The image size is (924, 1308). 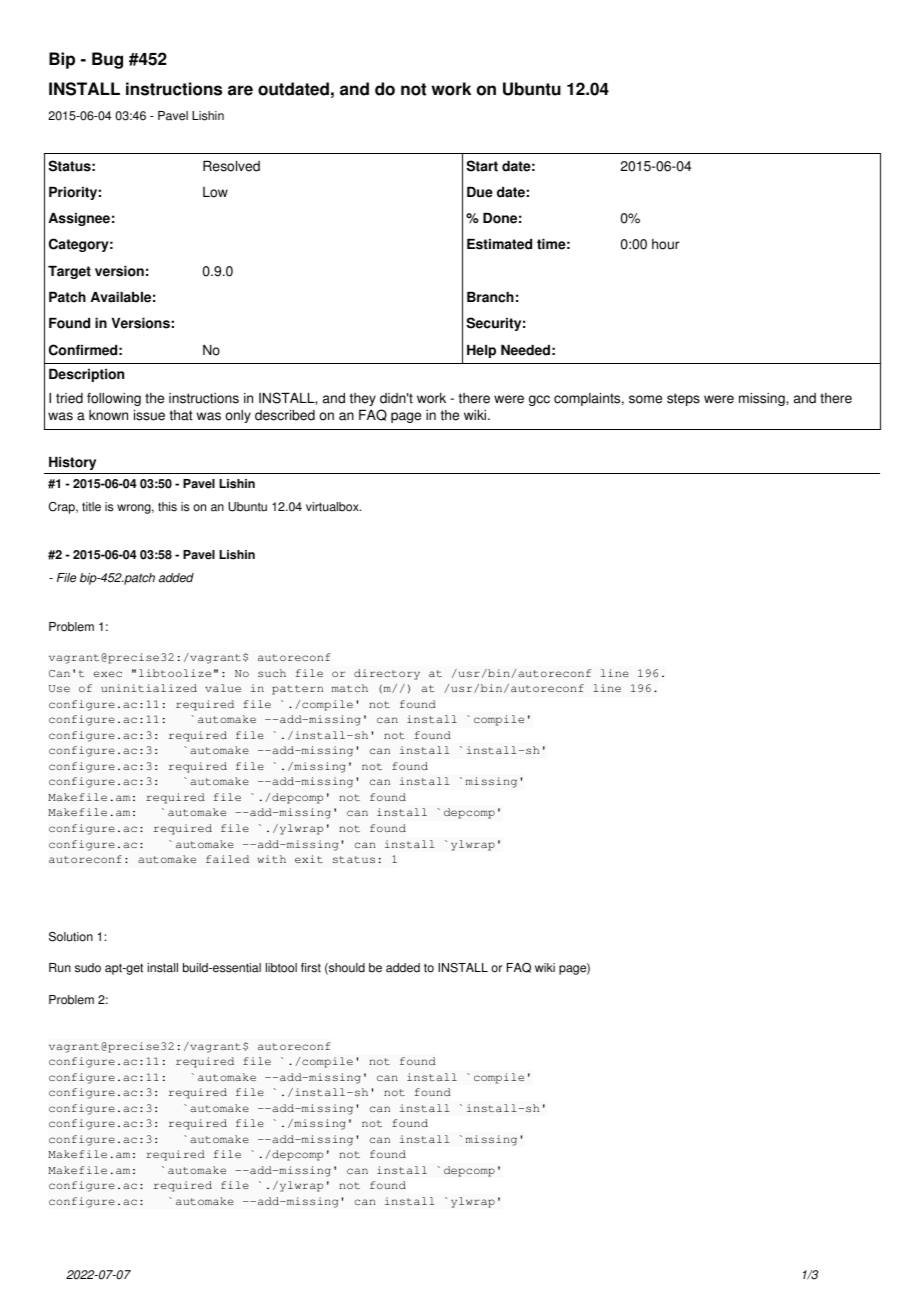 What do you see at coordinates (167, 507) in the screenshot?
I see `this` at bounding box center [167, 507].
